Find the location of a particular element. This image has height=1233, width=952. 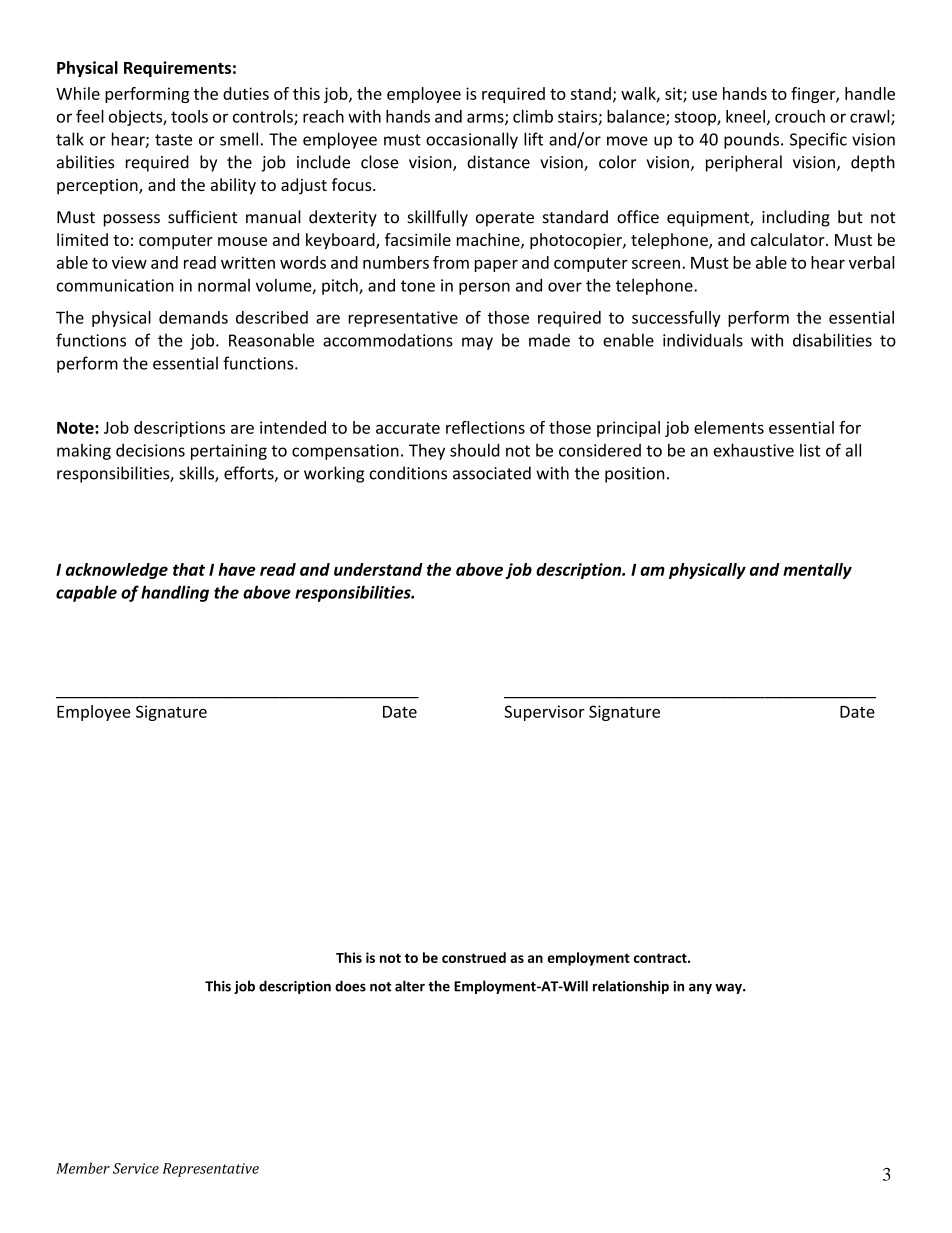

handling is located at coordinates (175, 593).
